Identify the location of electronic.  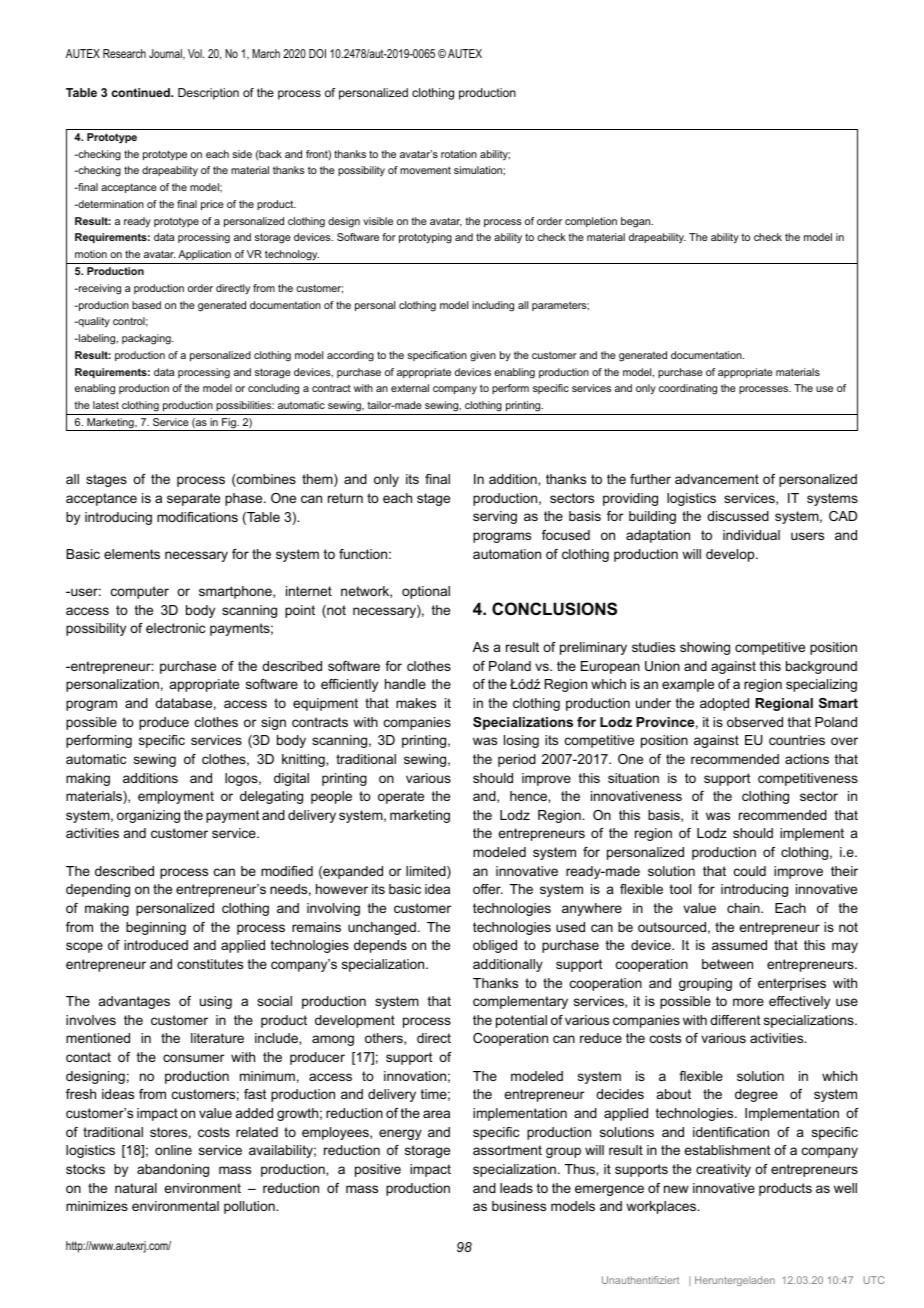
(175, 628).
